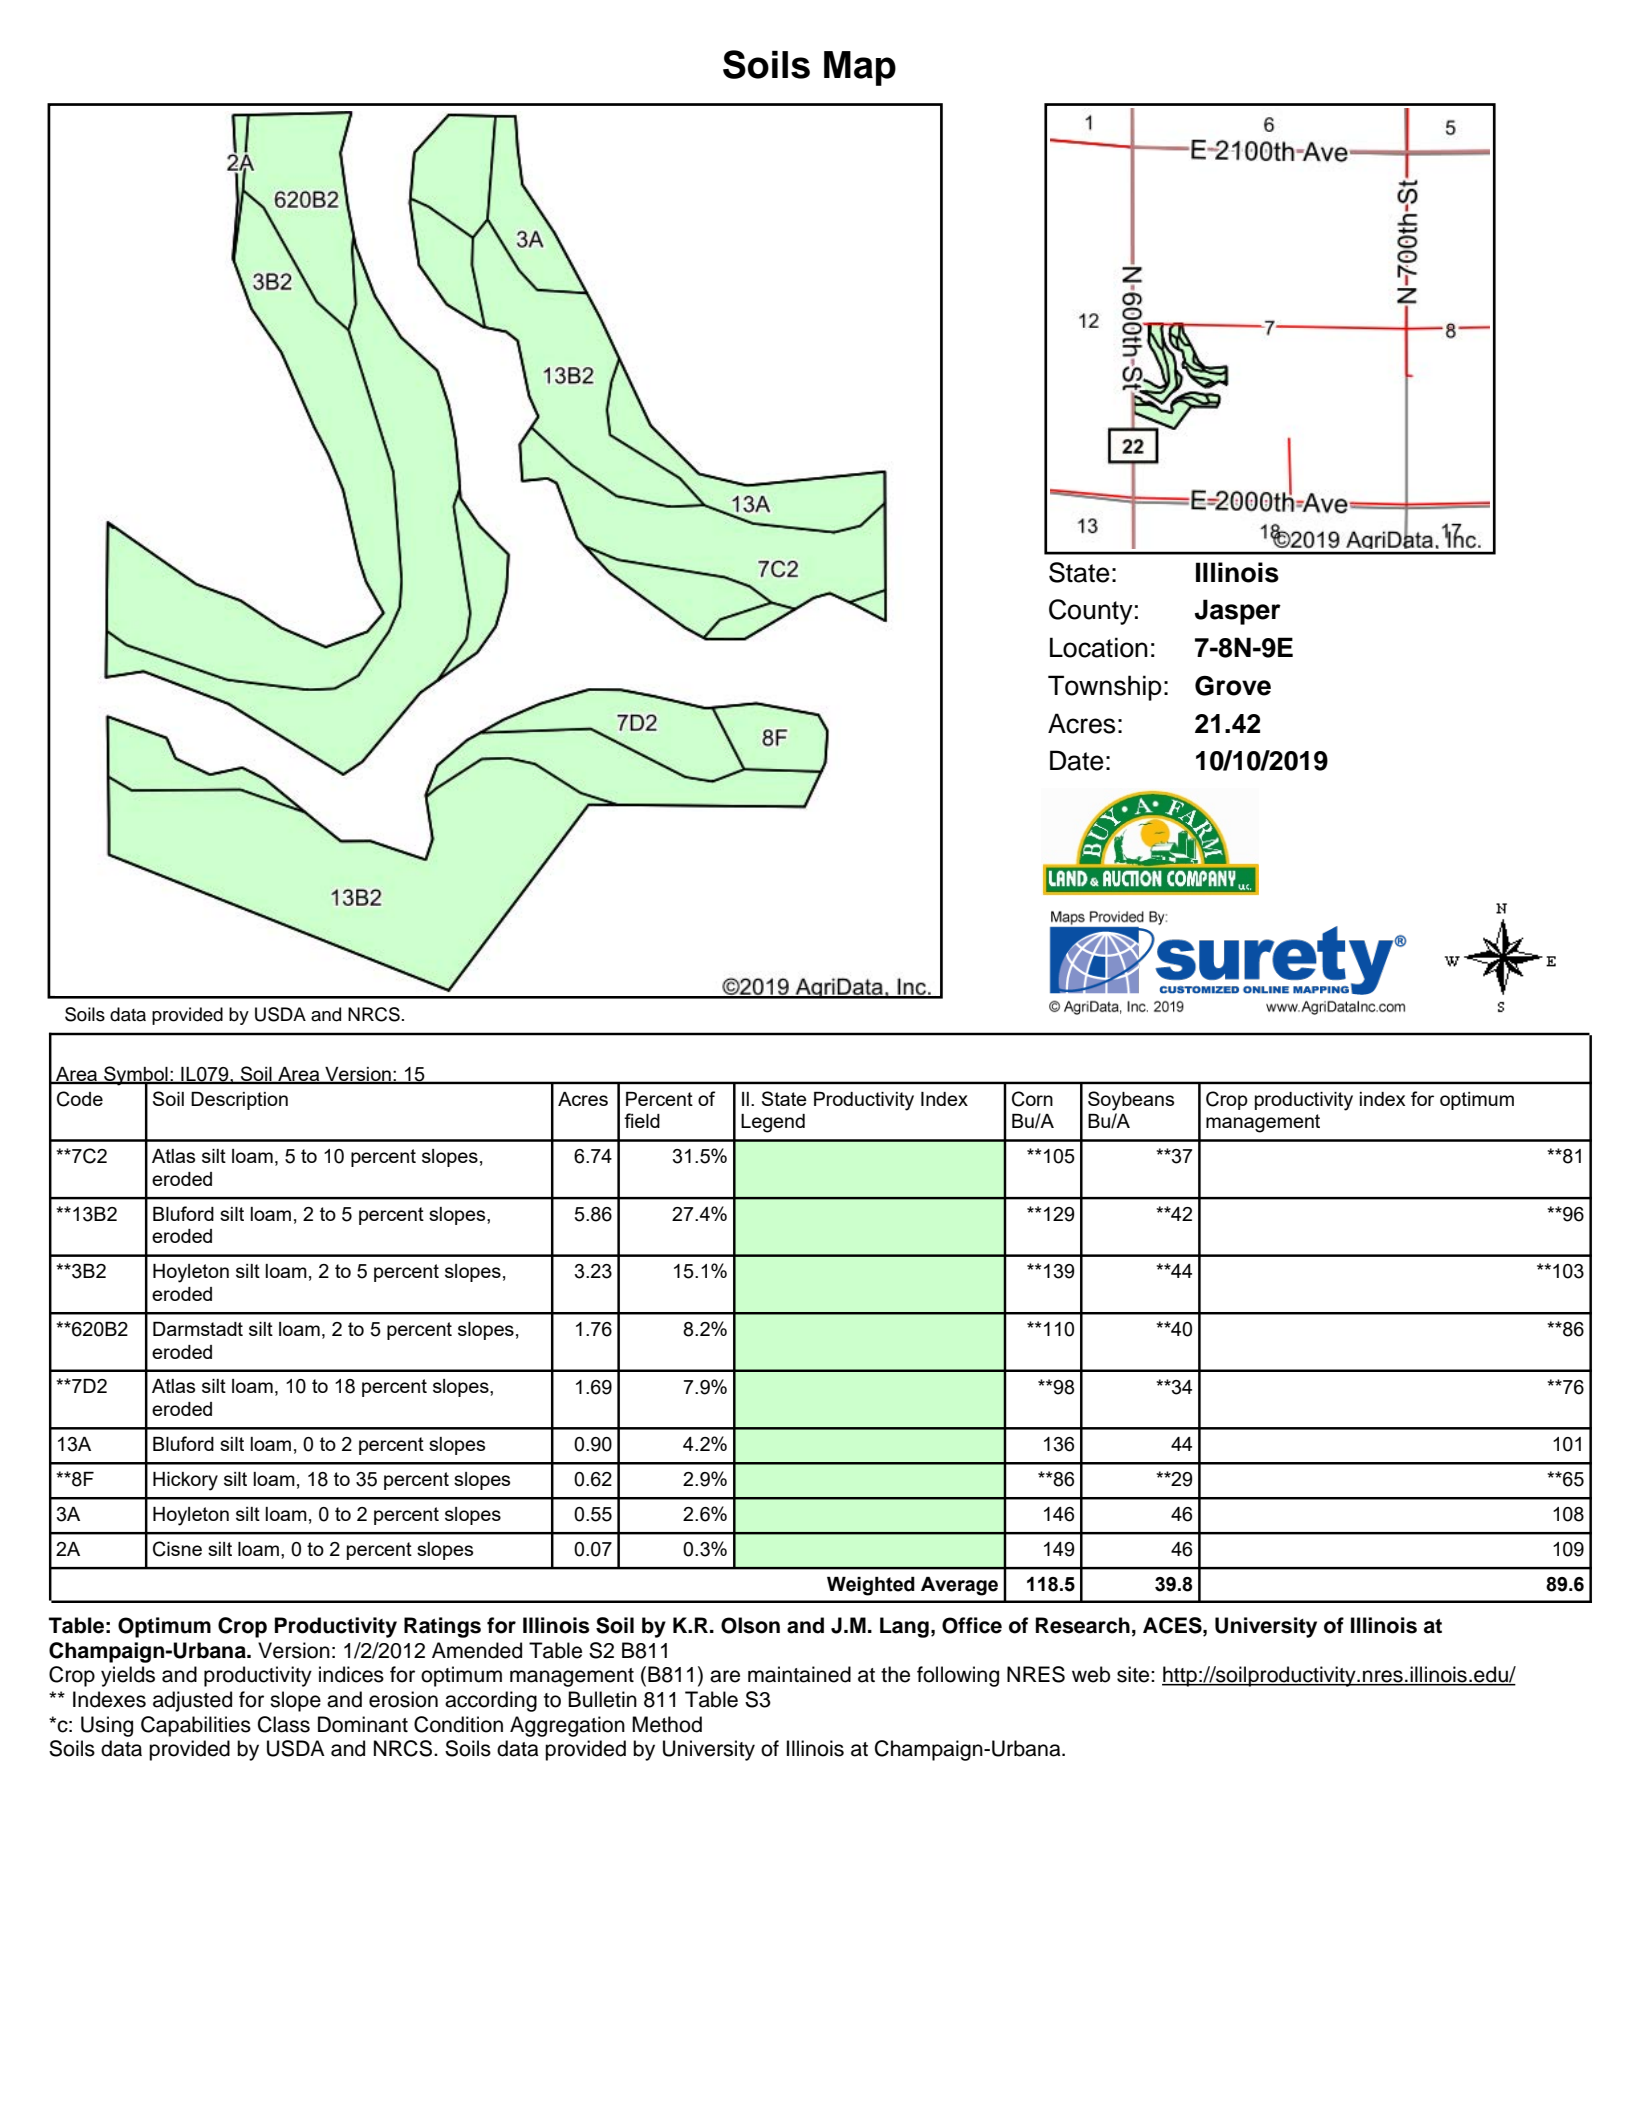 This screenshot has height=2119, width=1637. I want to click on County, so click(1091, 612).
